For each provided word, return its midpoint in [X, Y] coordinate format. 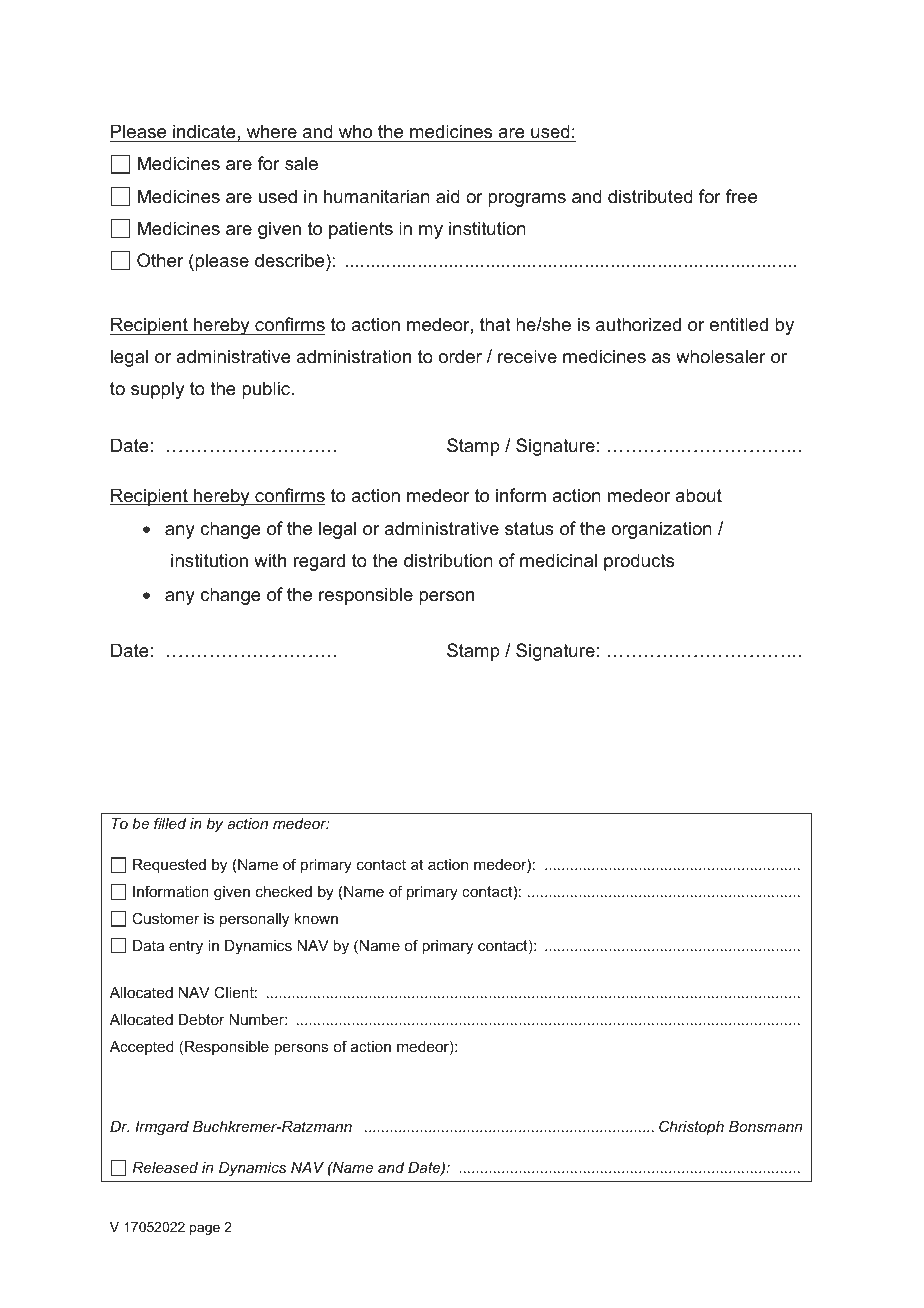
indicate [204, 131]
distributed [650, 196]
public [267, 390]
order [460, 356]
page [205, 1229]
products [639, 562]
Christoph [691, 1127]
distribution [448, 560]
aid [448, 196]
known [316, 918]
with [270, 560]
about [698, 495]
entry [186, 947]
